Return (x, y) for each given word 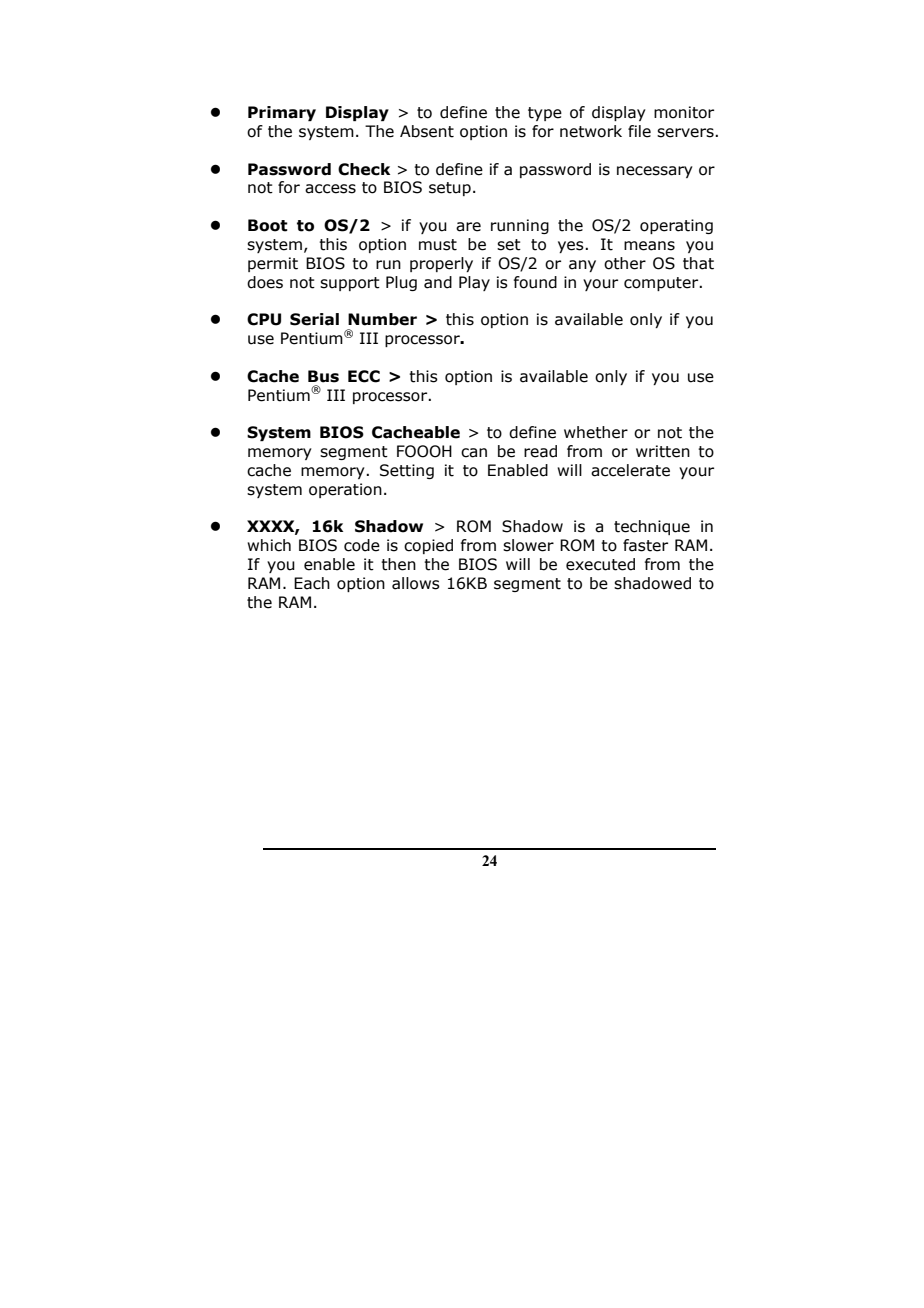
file (639, 131)
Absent (427, 131)
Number (382, 319)
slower (528, 545)
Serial (314, 319)
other (625, 263)
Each (312, 583)
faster (645, 545)
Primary (282, 113)
